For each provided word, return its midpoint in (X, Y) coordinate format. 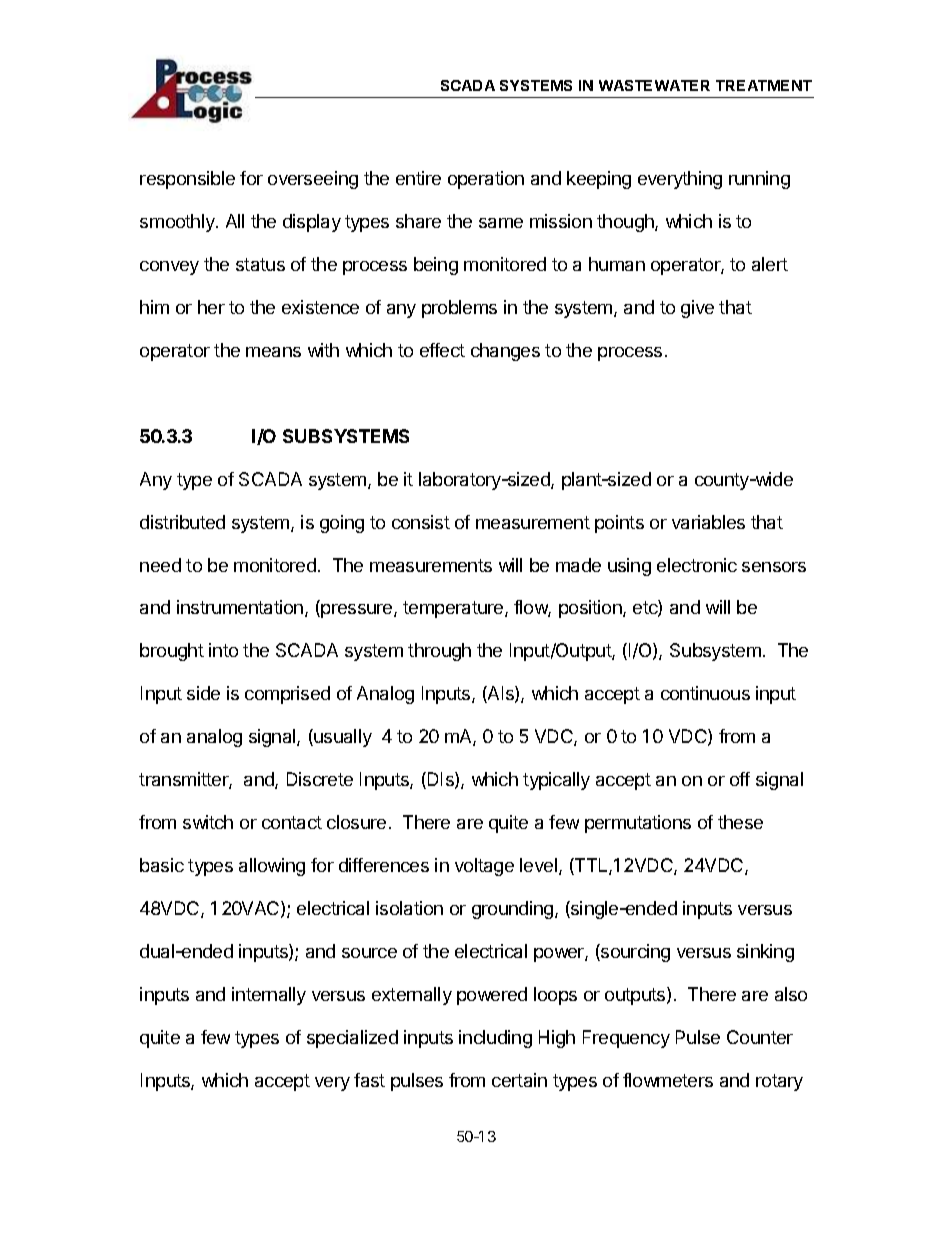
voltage (484, 867)
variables (708, 522)
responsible (187, 180)
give (697, 309)
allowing (272, 867)
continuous (705, 693)
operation (486, 180)
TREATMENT (764, 85)
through (439, 652)
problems (459, 309)
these (740, 822)
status (260, 264)
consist (421, 522)
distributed (182, 522)
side (203, 693)
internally (269, 996)
